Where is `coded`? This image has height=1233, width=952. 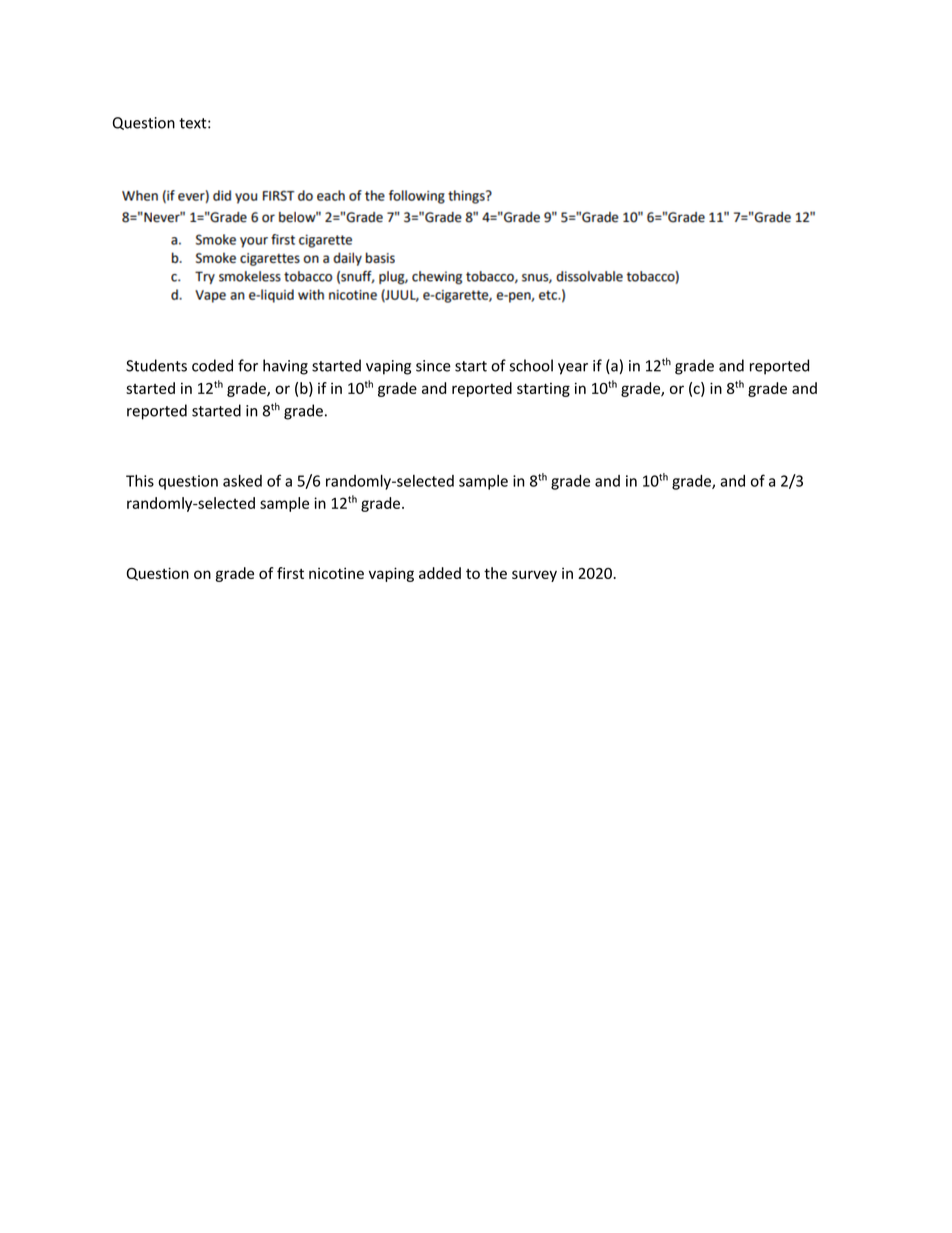
coded is located at coordinates (212, 365).
